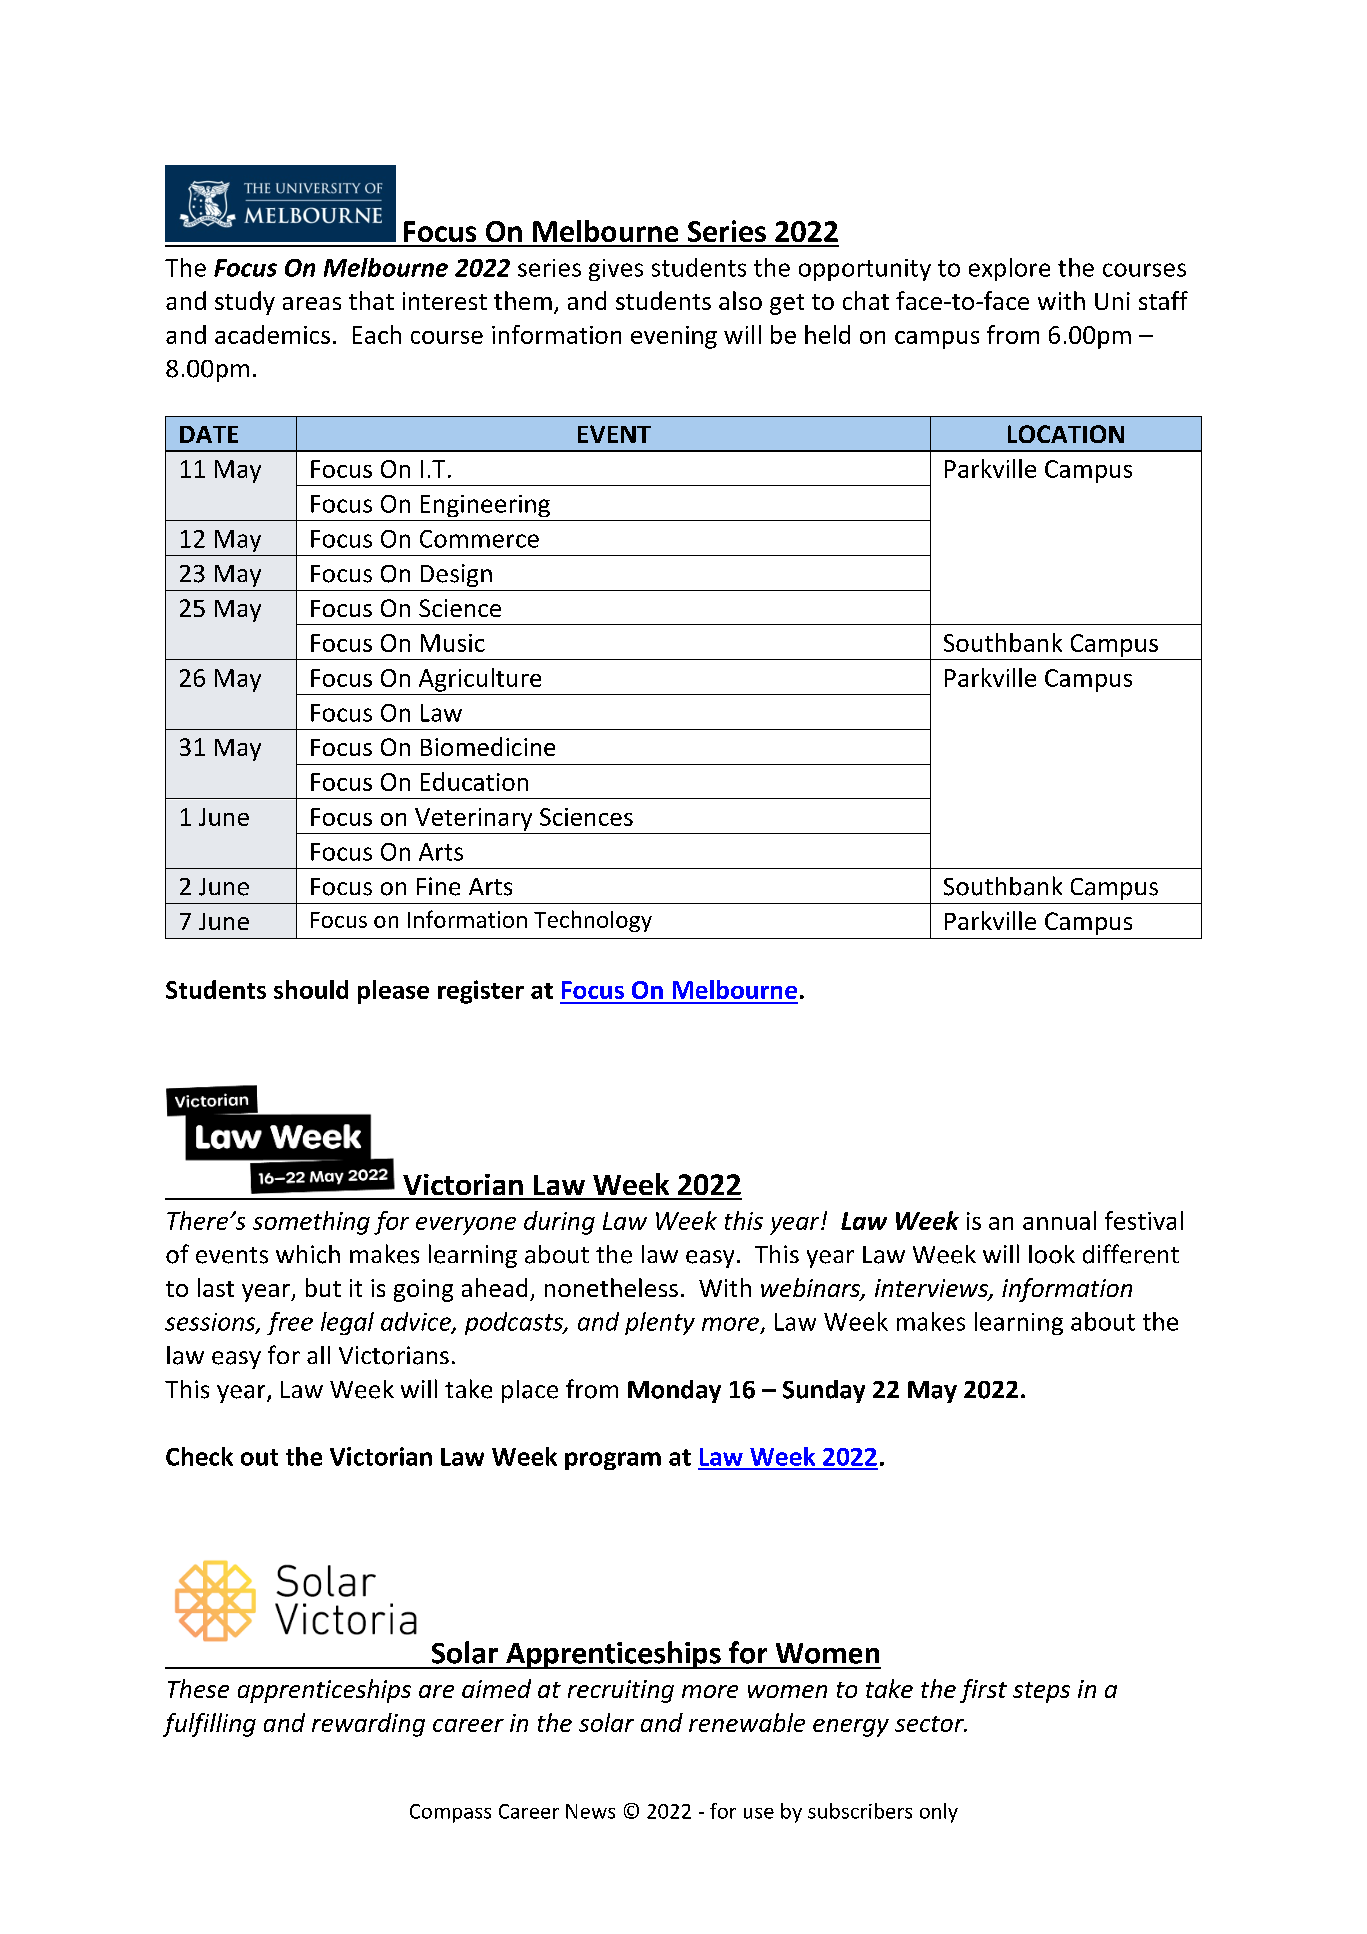  I want to click on evening, so click(674, 337).
